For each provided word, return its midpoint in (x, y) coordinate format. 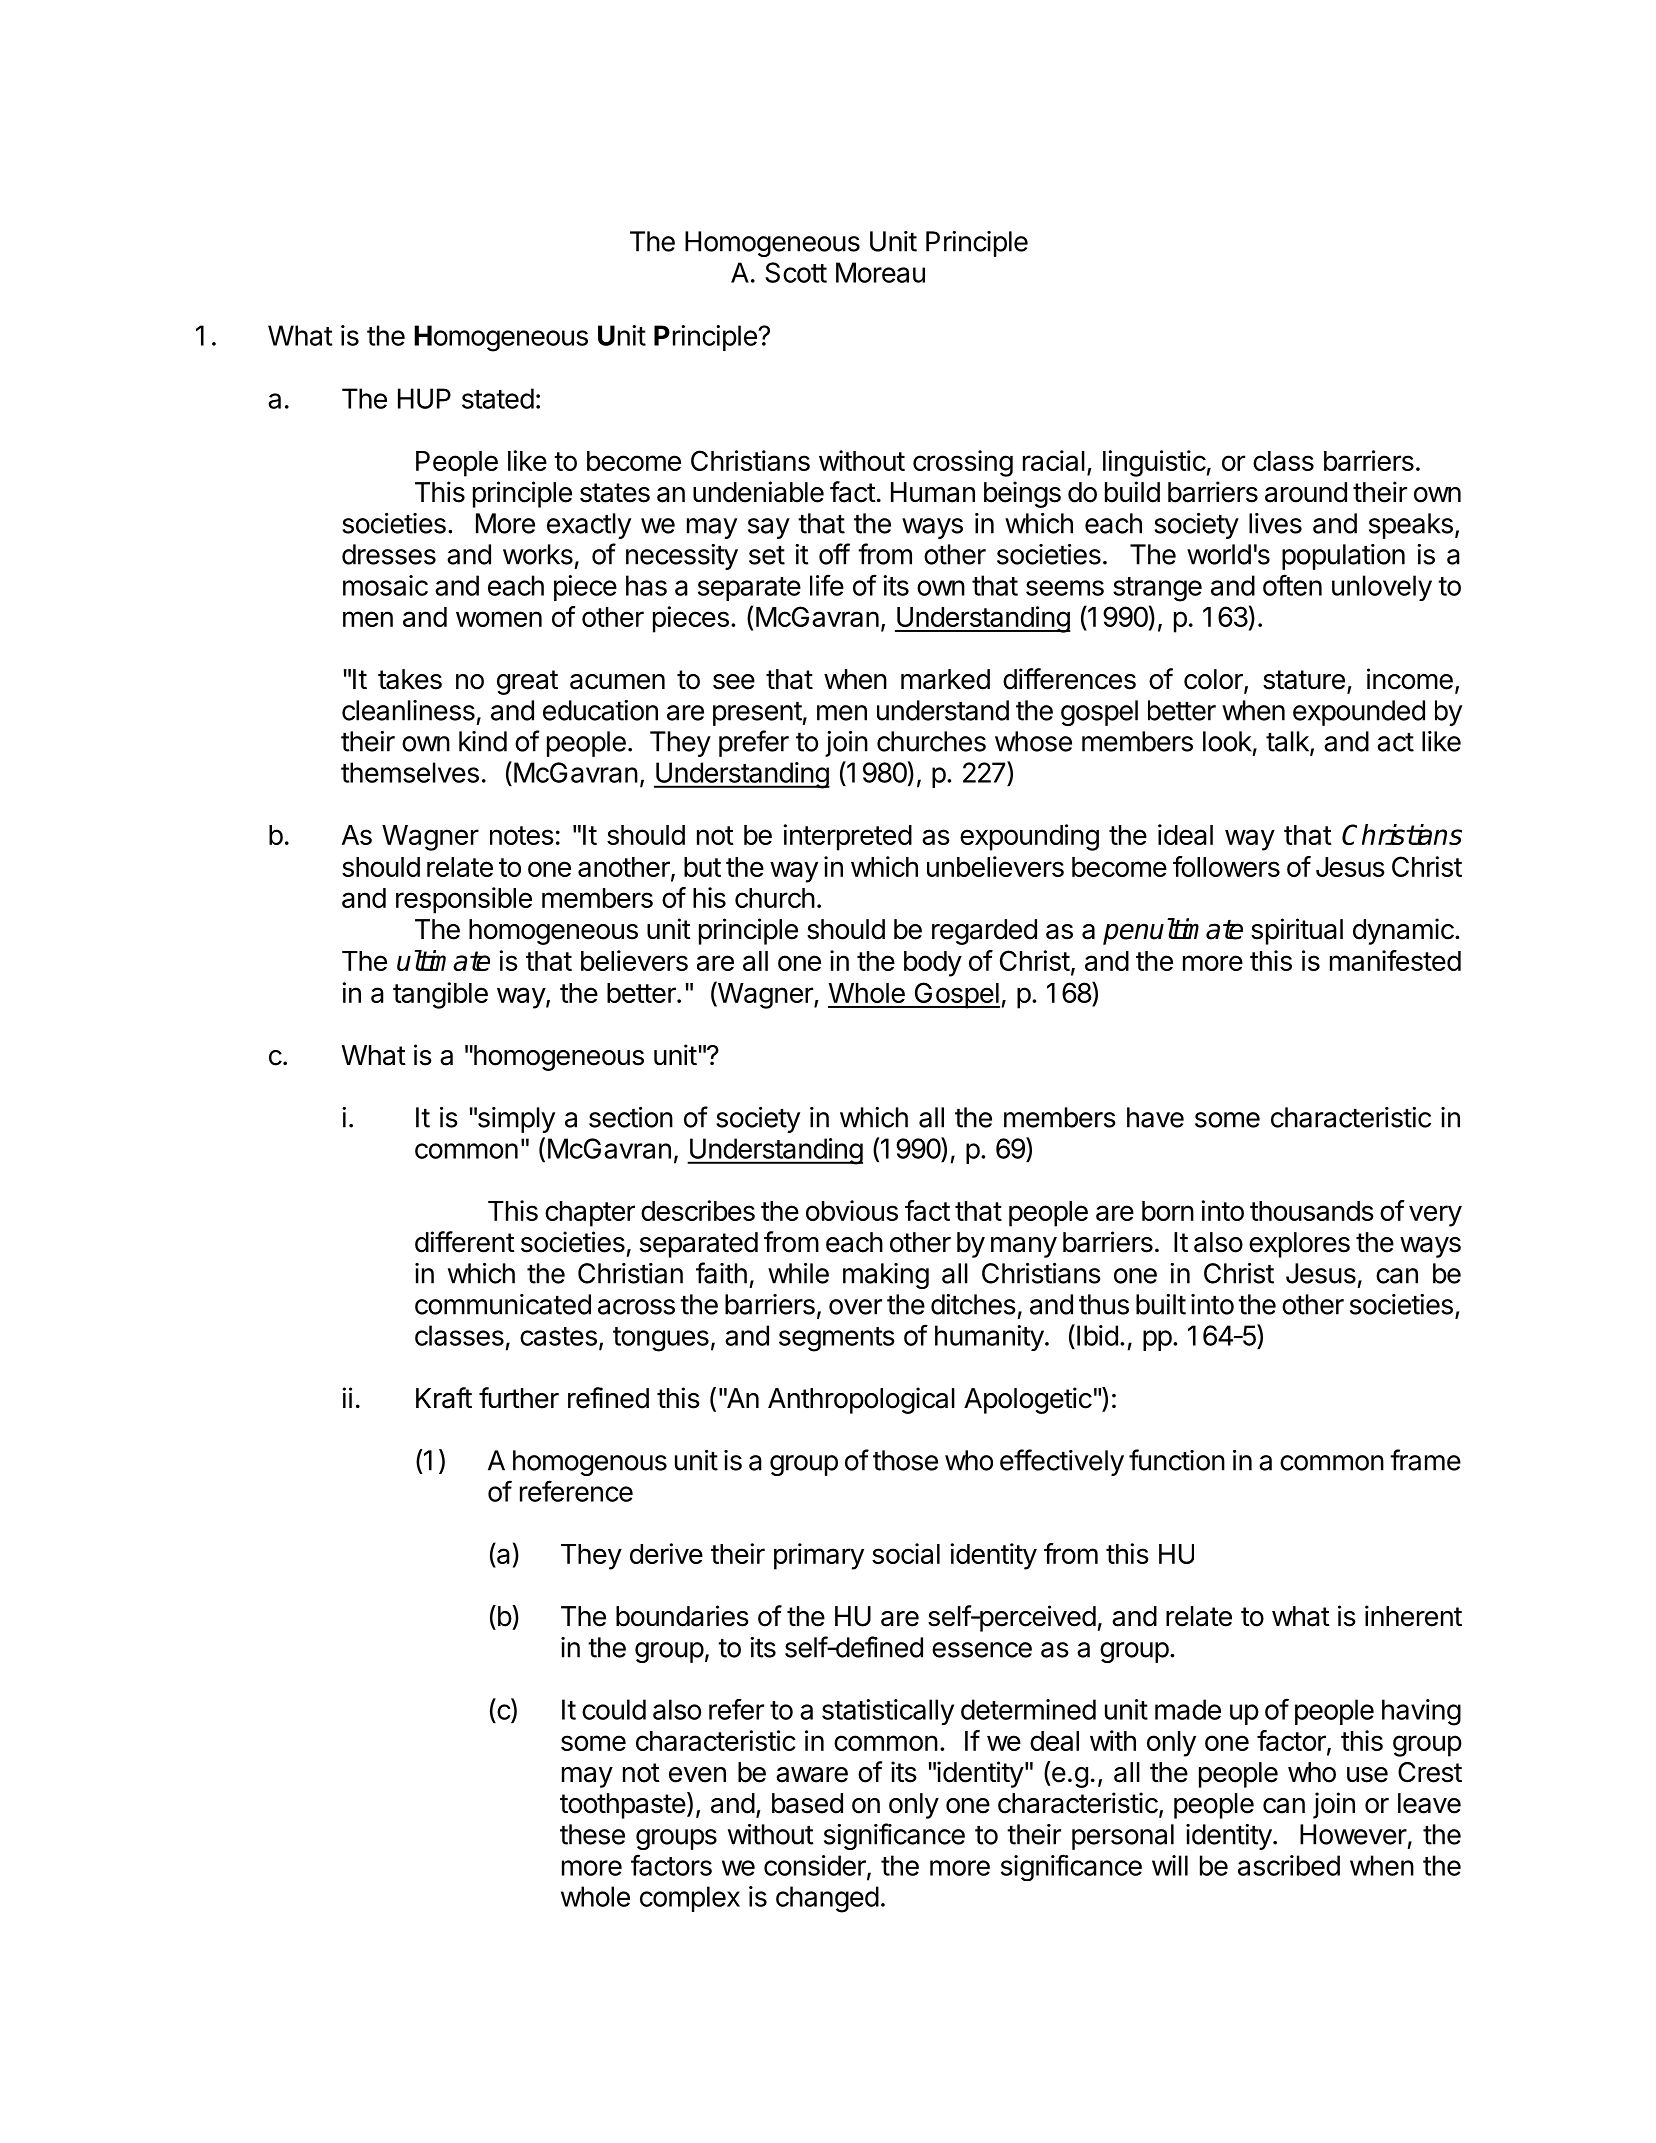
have (1155, 1117)
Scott (796, 272)
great (527, 682)
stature (1304, 680)
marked (945, 679)
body (933, 964)
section (631, 1117)
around (1306, 492)
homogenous (590, 1463)
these (592, 1834)
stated (498, 398)
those (905, 1460)
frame (1425, 1460)
